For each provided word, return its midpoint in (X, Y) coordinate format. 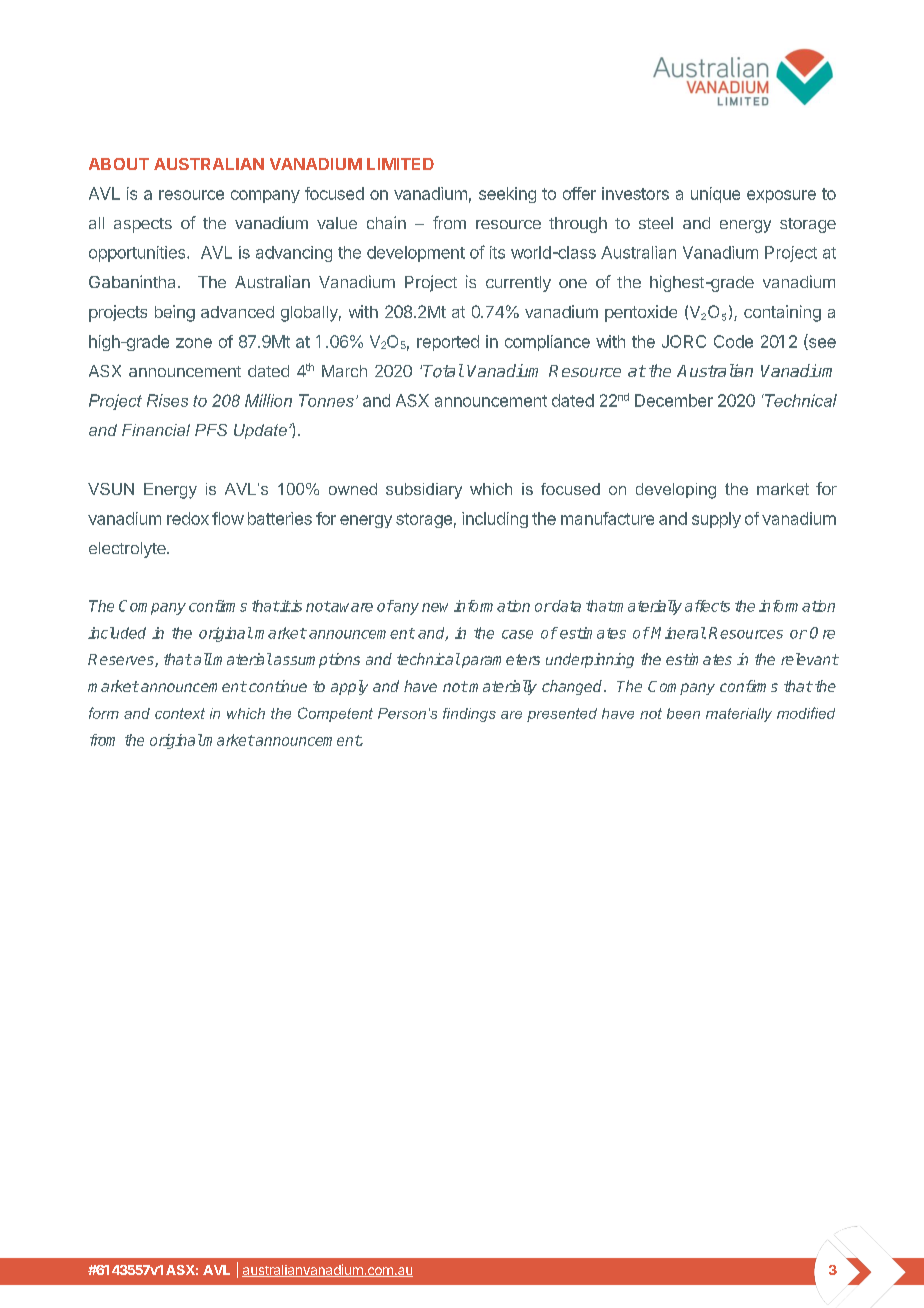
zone (194, 343)
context (180, 713)
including (495, 520)
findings (469, 715)
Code (733, 341)
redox (188, 518)
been (683, 713)
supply (716, 520)
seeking (507, 195)
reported (448, 343)
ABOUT (119, 164)
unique (715, 195)
